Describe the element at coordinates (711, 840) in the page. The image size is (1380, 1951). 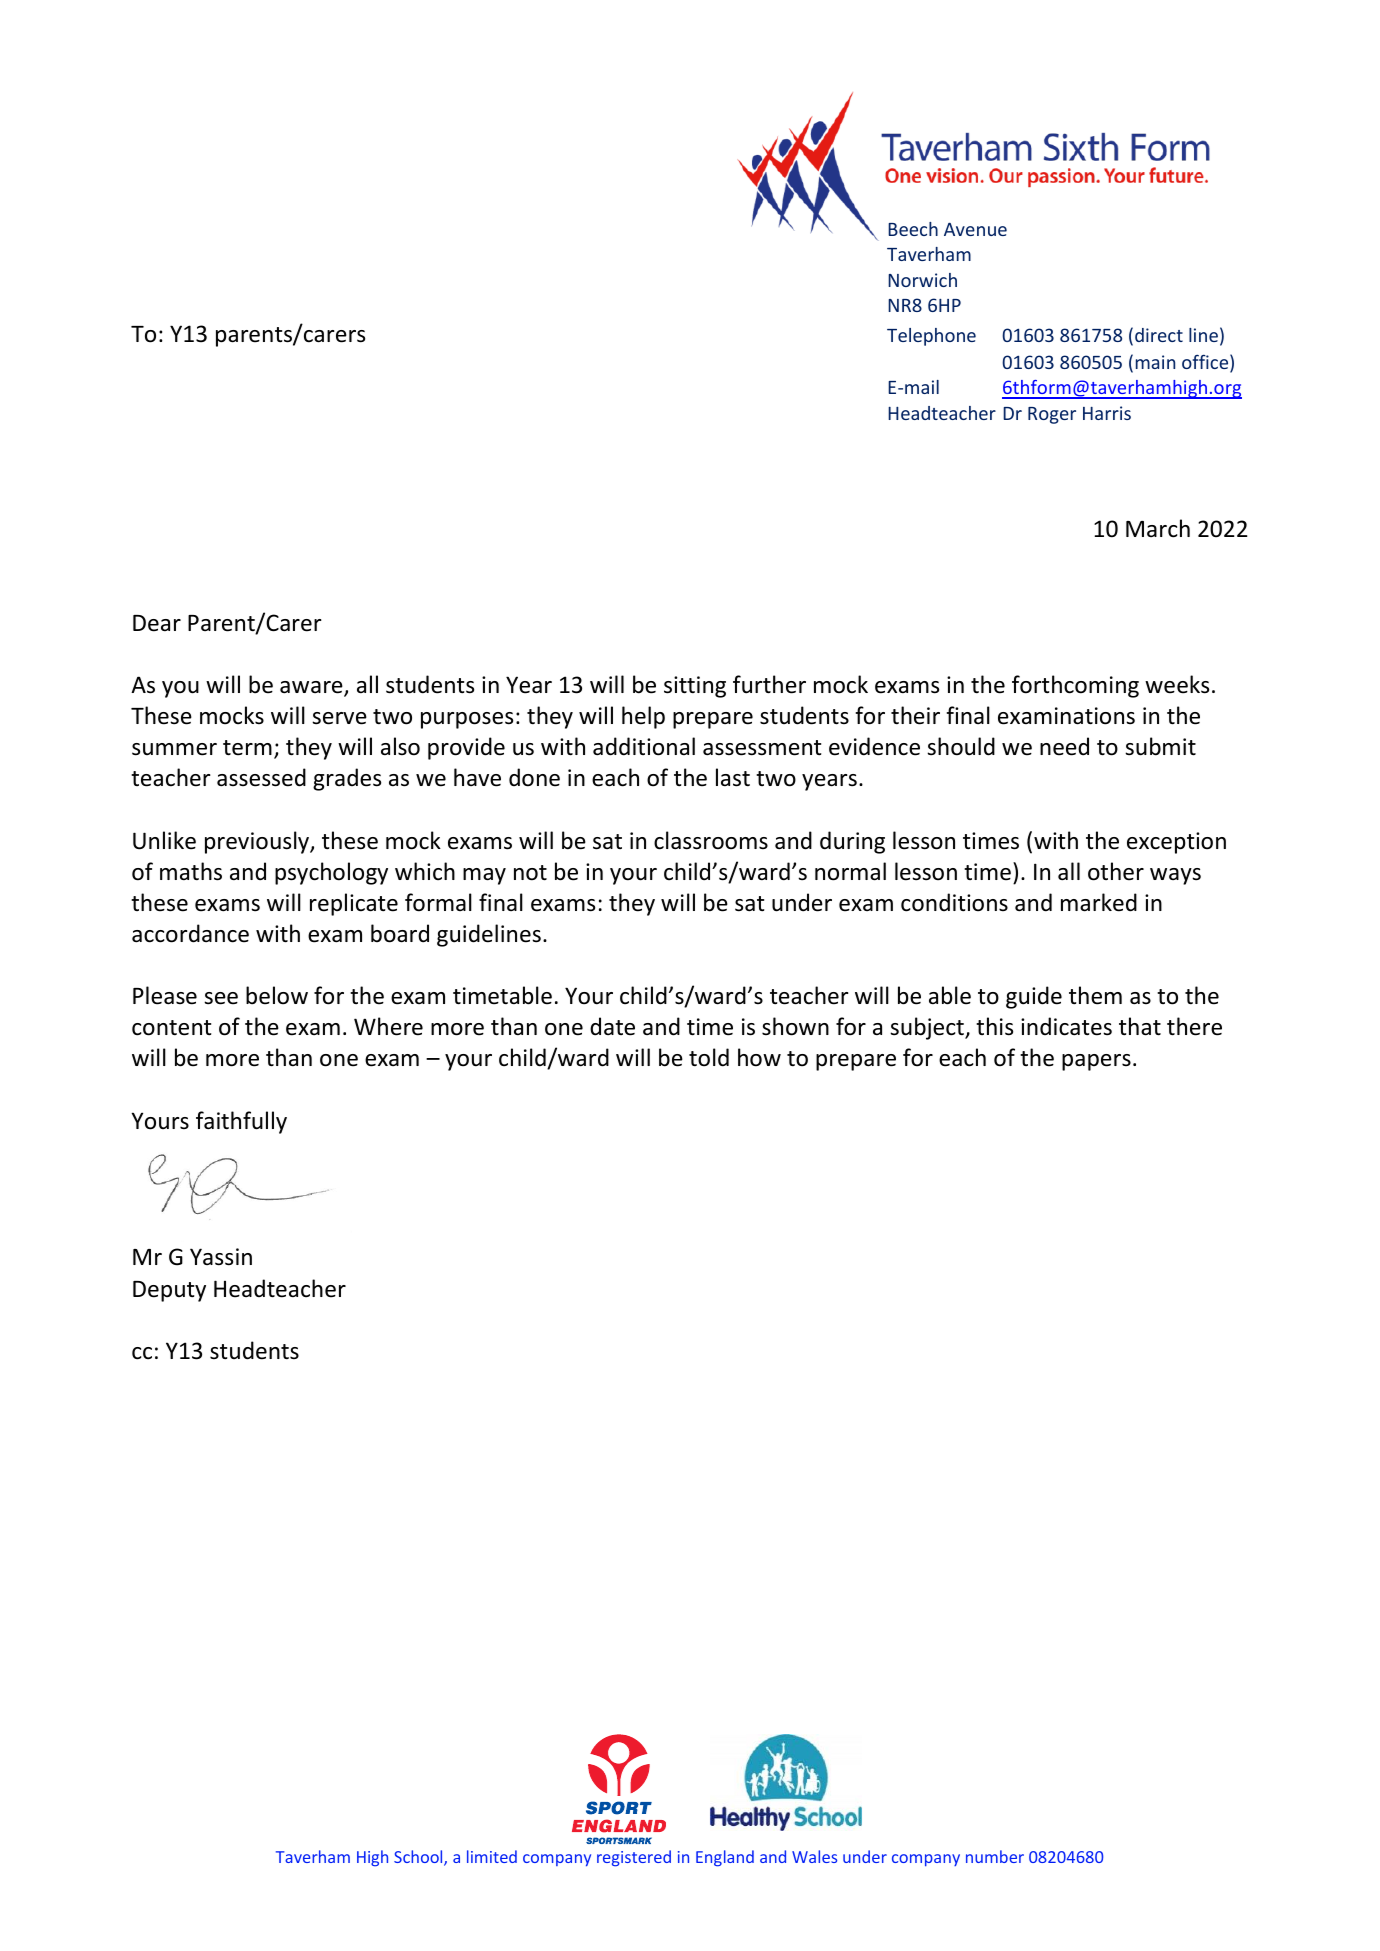
I see `classrooms` at that location.
